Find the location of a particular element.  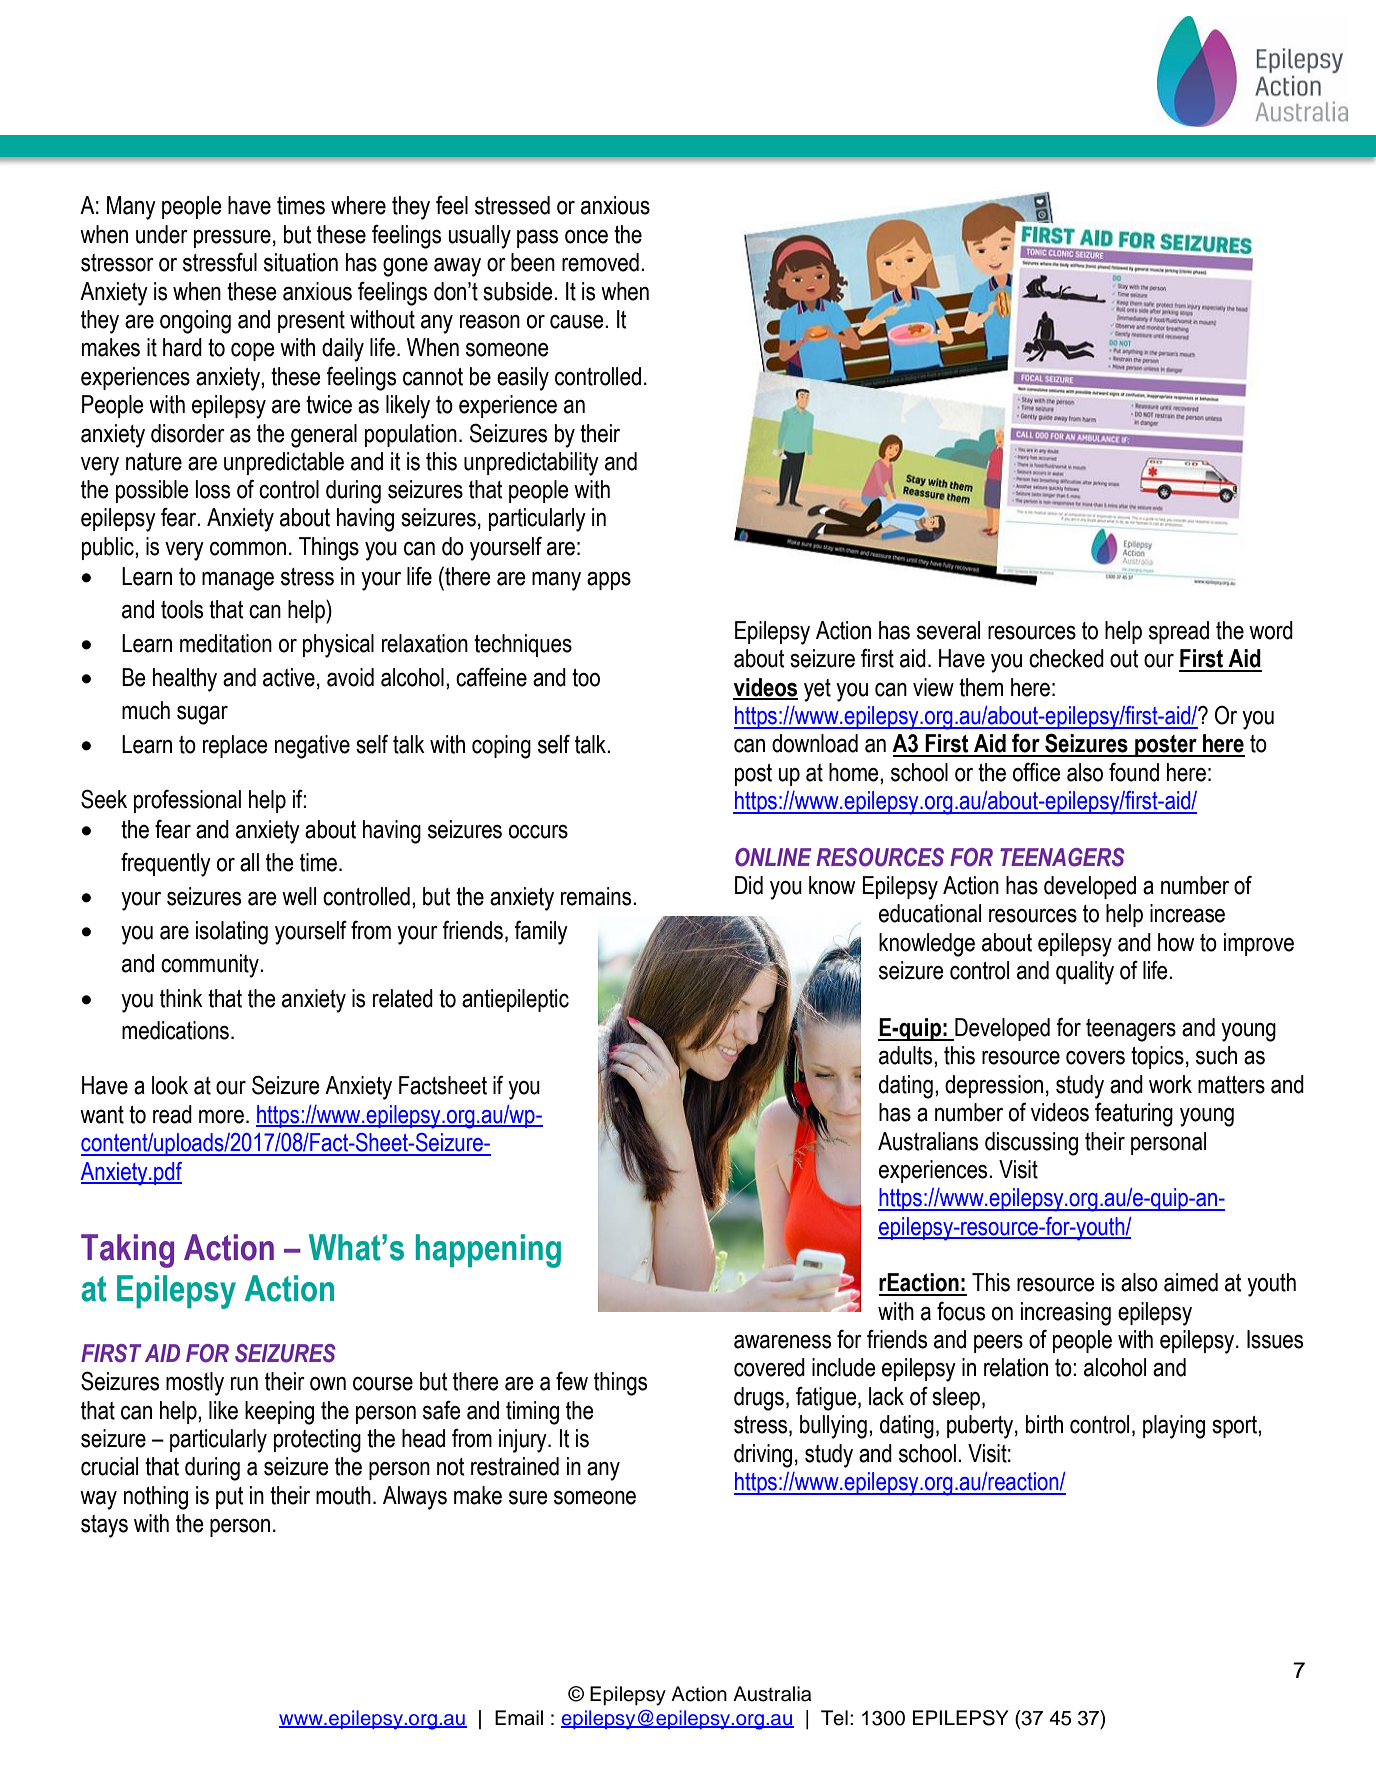

run is located at coordinates (244, 1384).
